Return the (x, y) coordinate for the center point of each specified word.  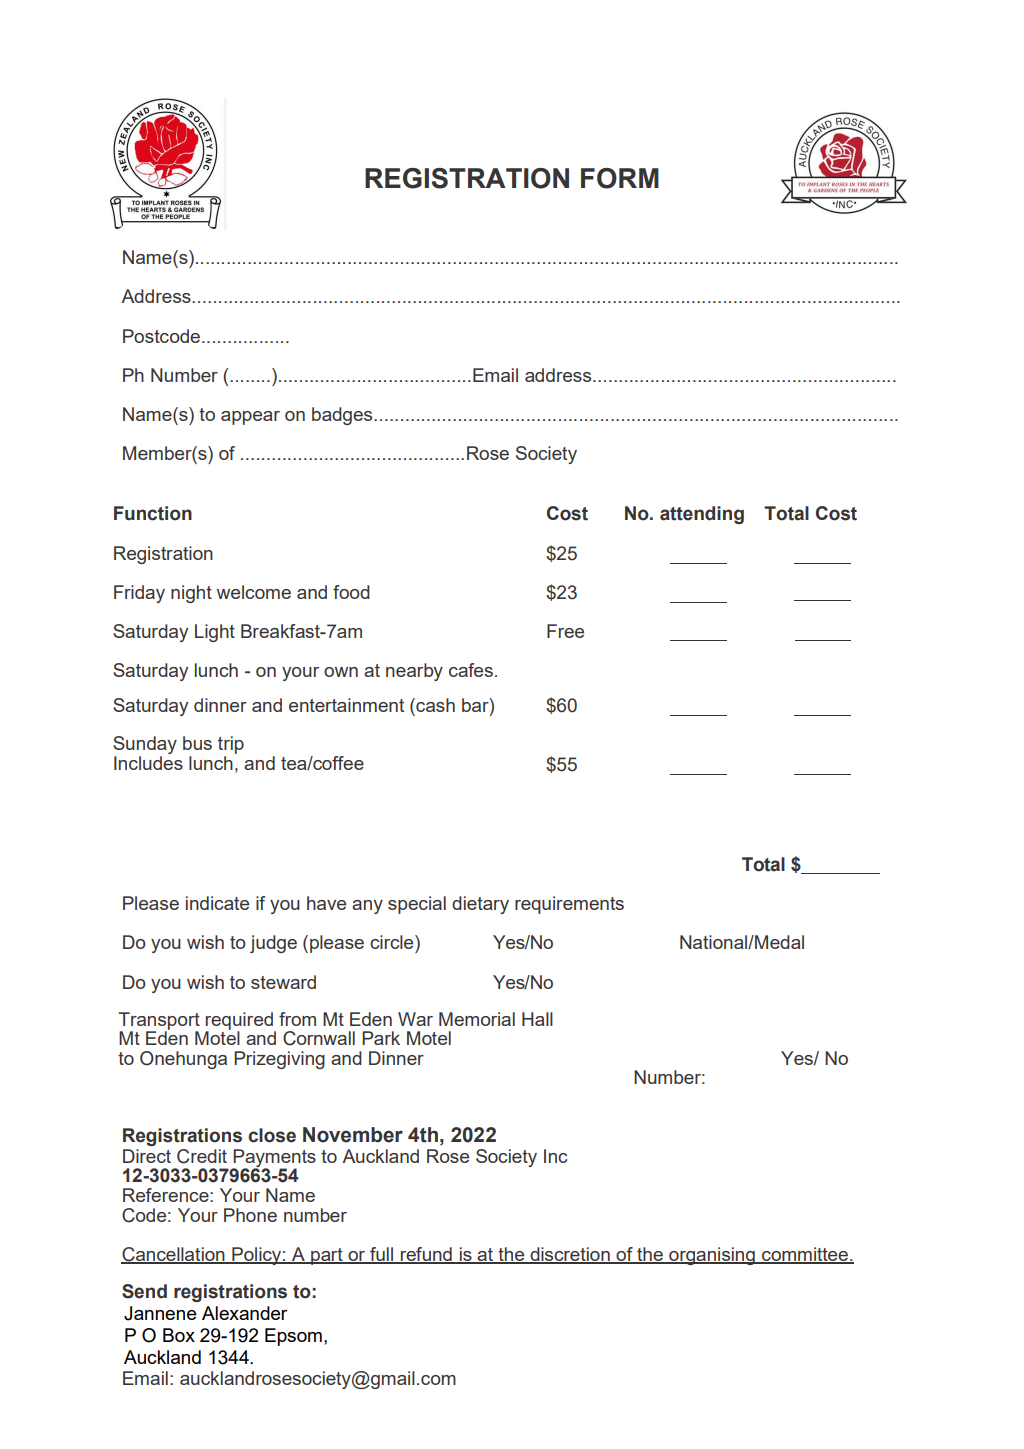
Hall (537, 1019)
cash (434, 705)
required (240, 1022)
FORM (620, 178)
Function (153, 513)
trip (231, 745)
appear (250, 418)
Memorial (477, 1019)
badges (343, 416)
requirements (569, 905)
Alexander (244, 1313)
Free (565, 631)
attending (702, 515)
